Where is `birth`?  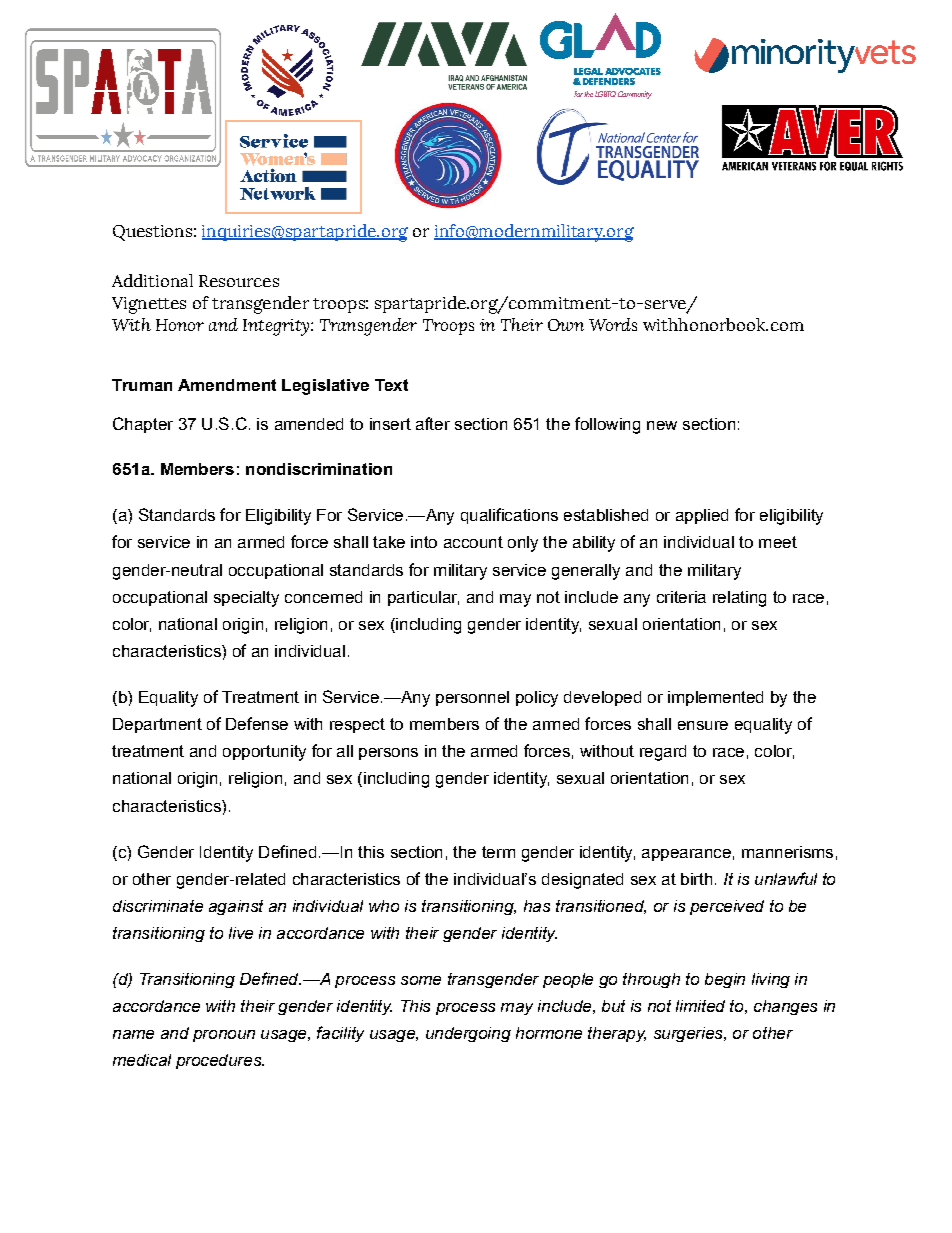
birth is located at coordinates (696, 879).
